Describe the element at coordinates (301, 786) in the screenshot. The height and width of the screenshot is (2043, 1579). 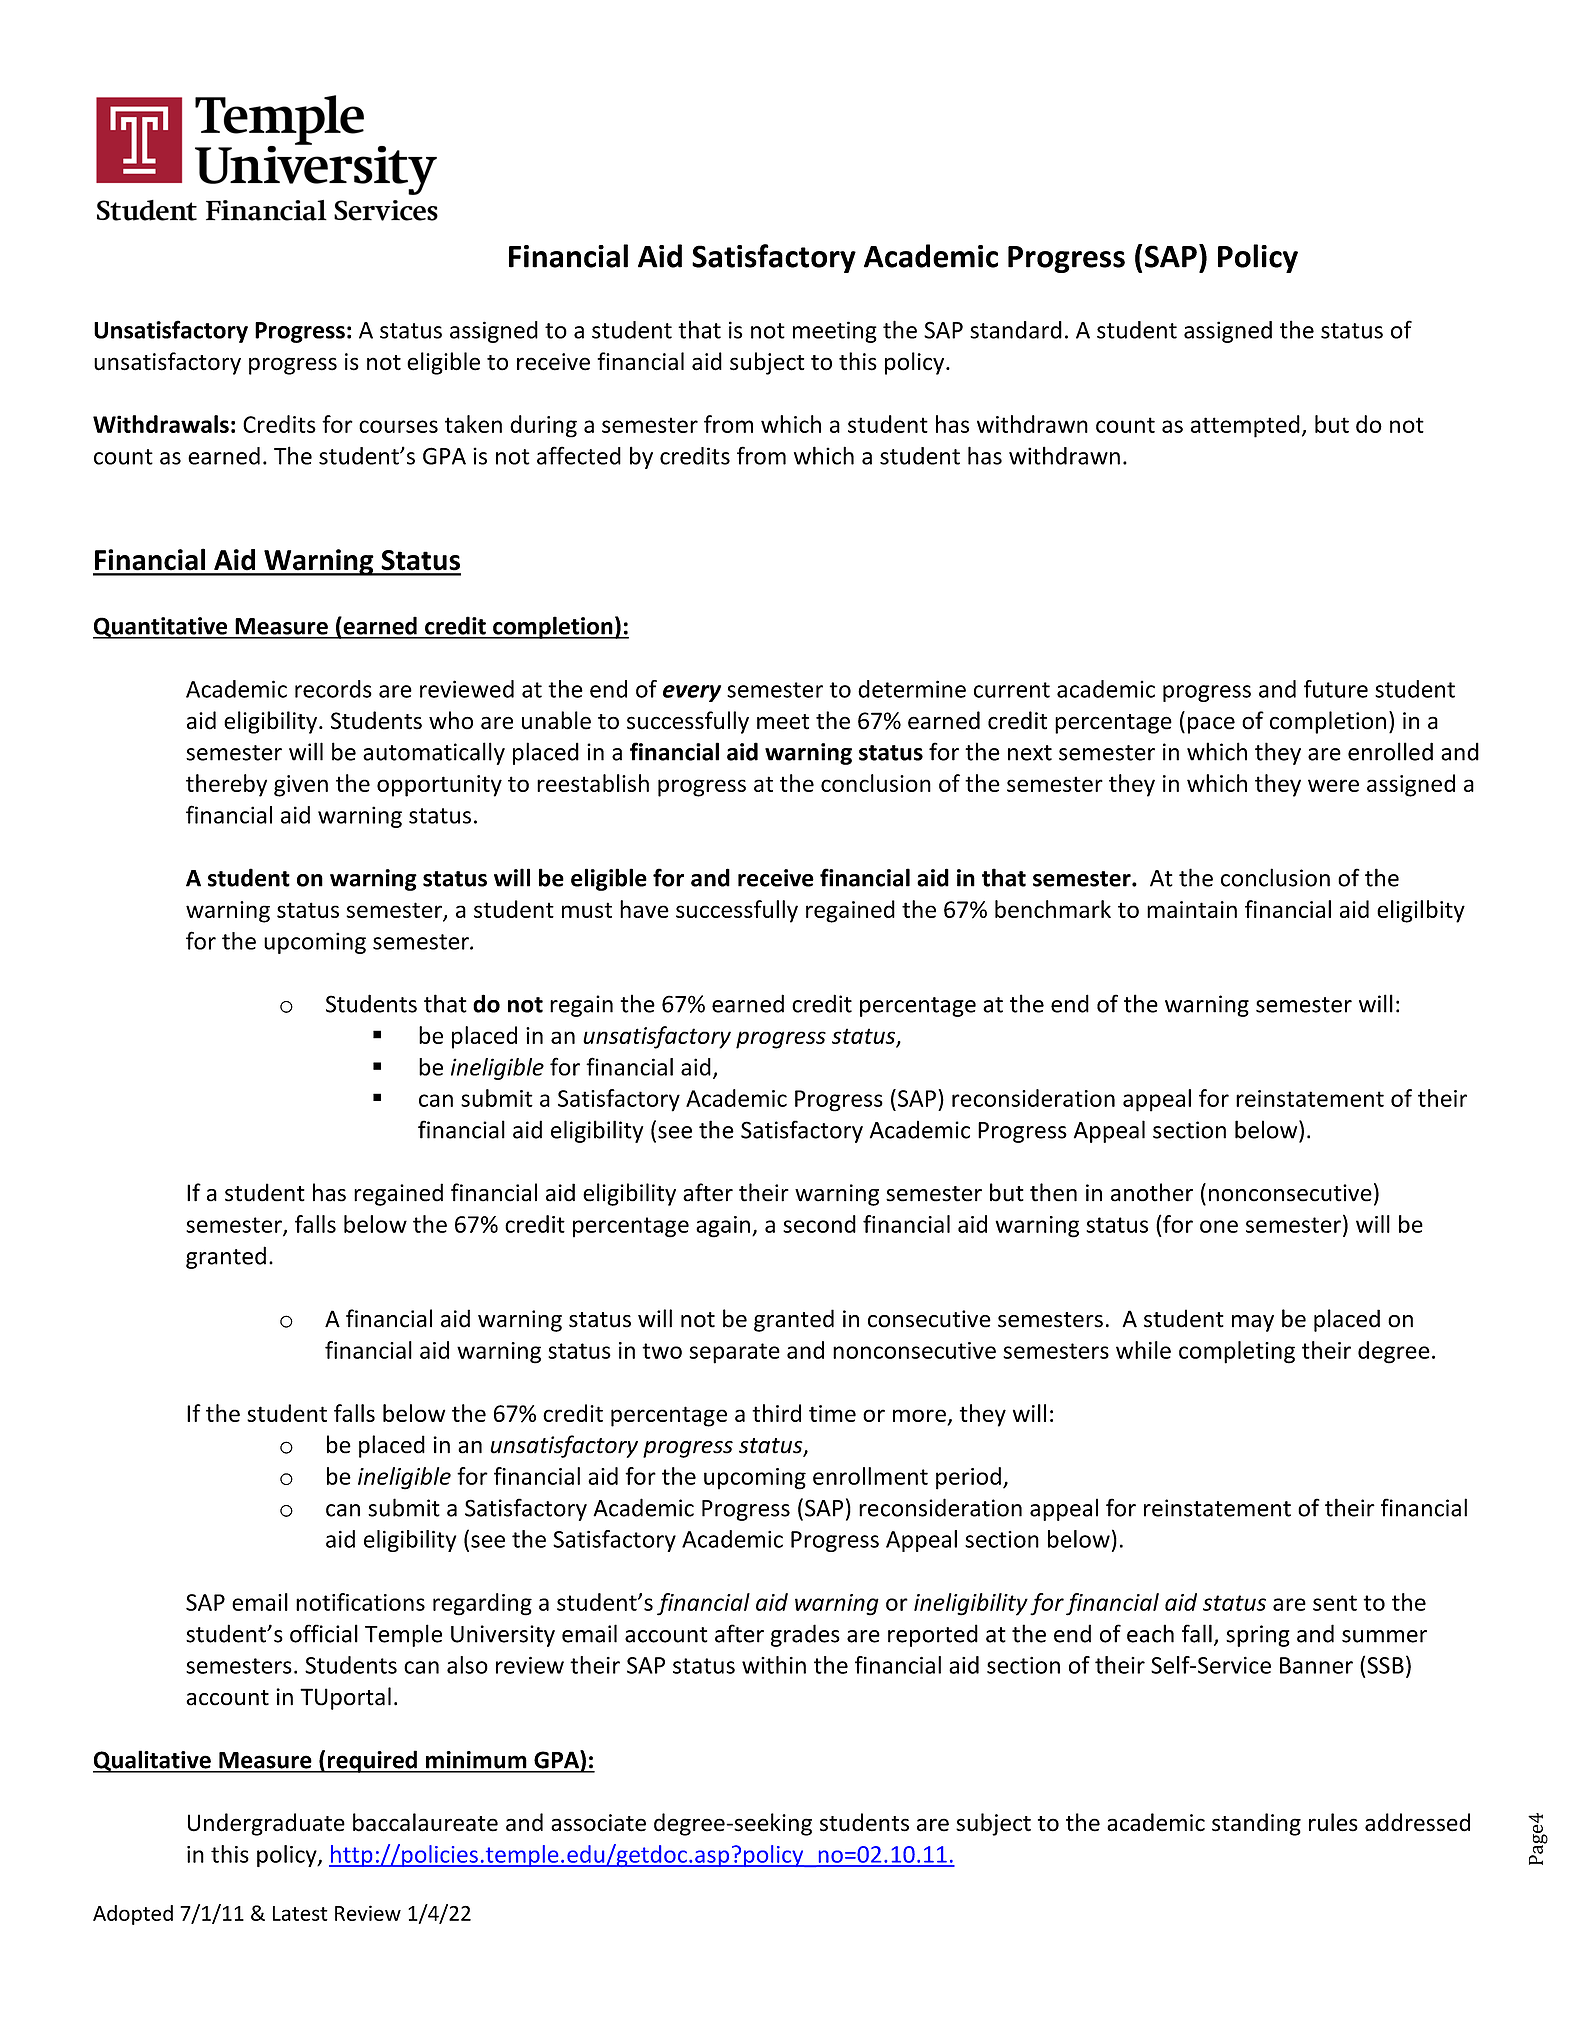
I see `given` at that location.
